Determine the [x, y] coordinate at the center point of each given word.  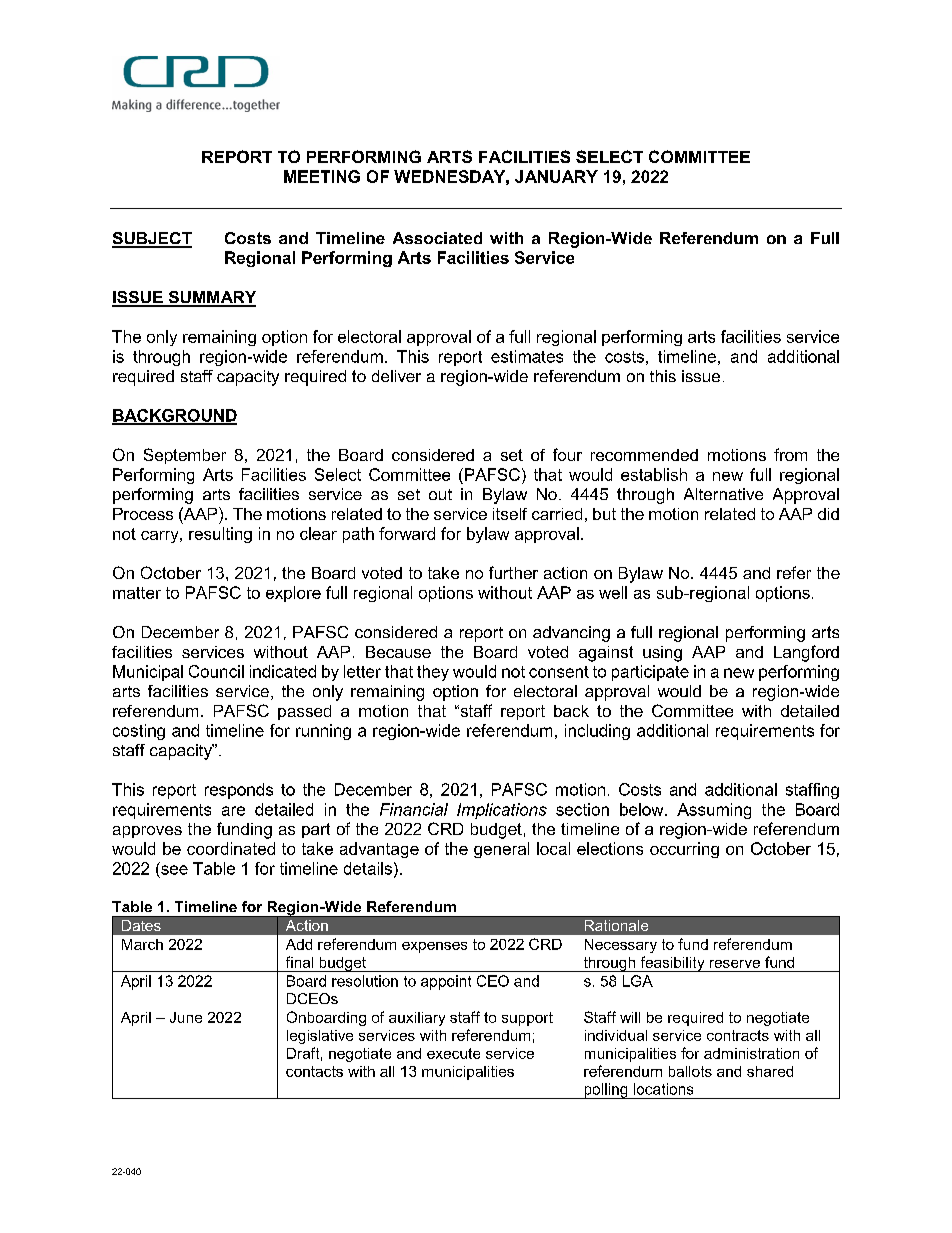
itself [510, 514]
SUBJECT [152, 239]
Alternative [723, 494]
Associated [437, 238]
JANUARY [556, 176]
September [185, 456]
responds [239, 791]
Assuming [714, 811]
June [186, 1017]
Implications [502, 811]
